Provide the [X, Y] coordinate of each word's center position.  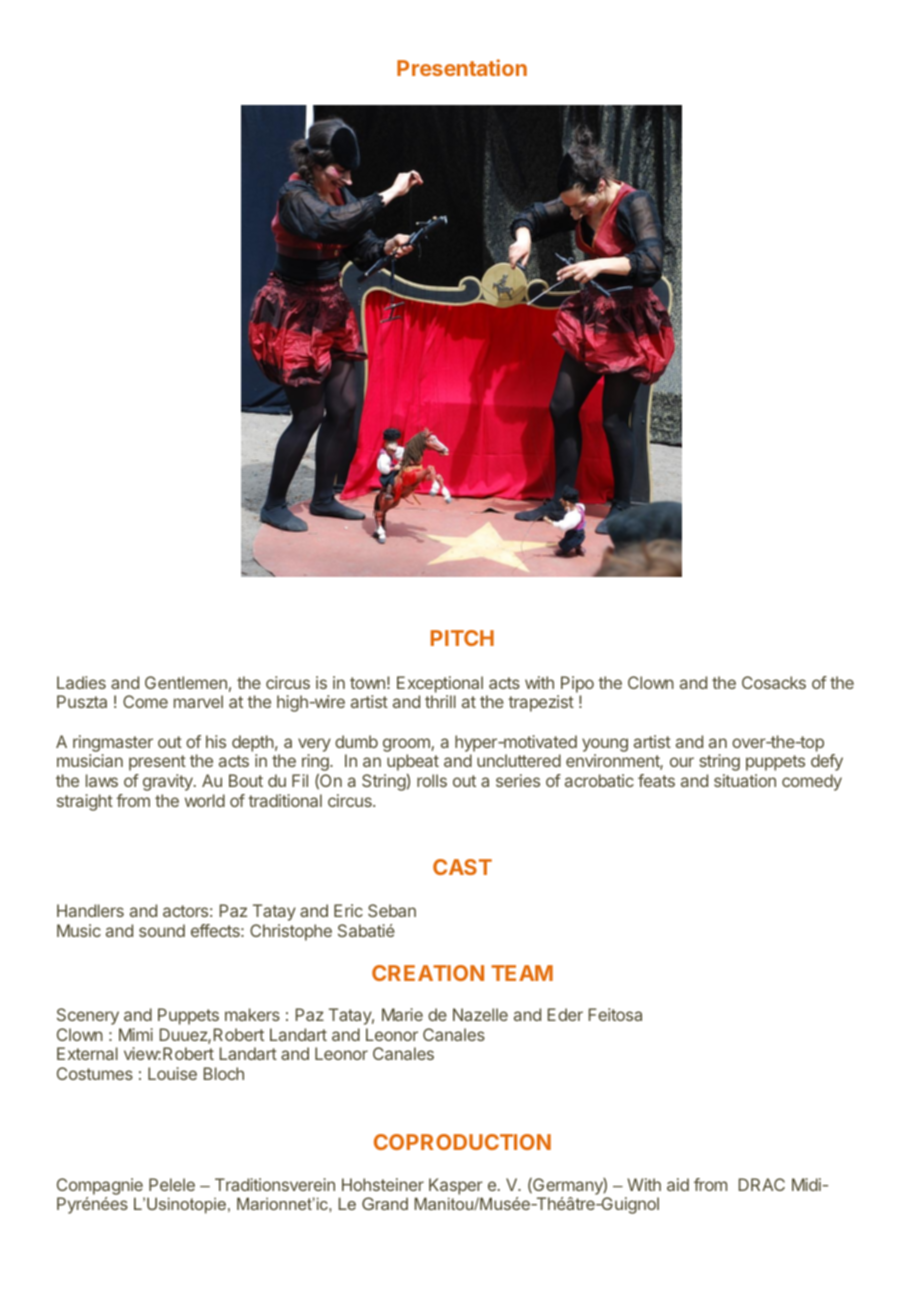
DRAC [762, 1184]
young [605, 745]
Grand [385, 1203]
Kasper [456, 1186]
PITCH [462, 638]
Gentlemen [186, 682]
